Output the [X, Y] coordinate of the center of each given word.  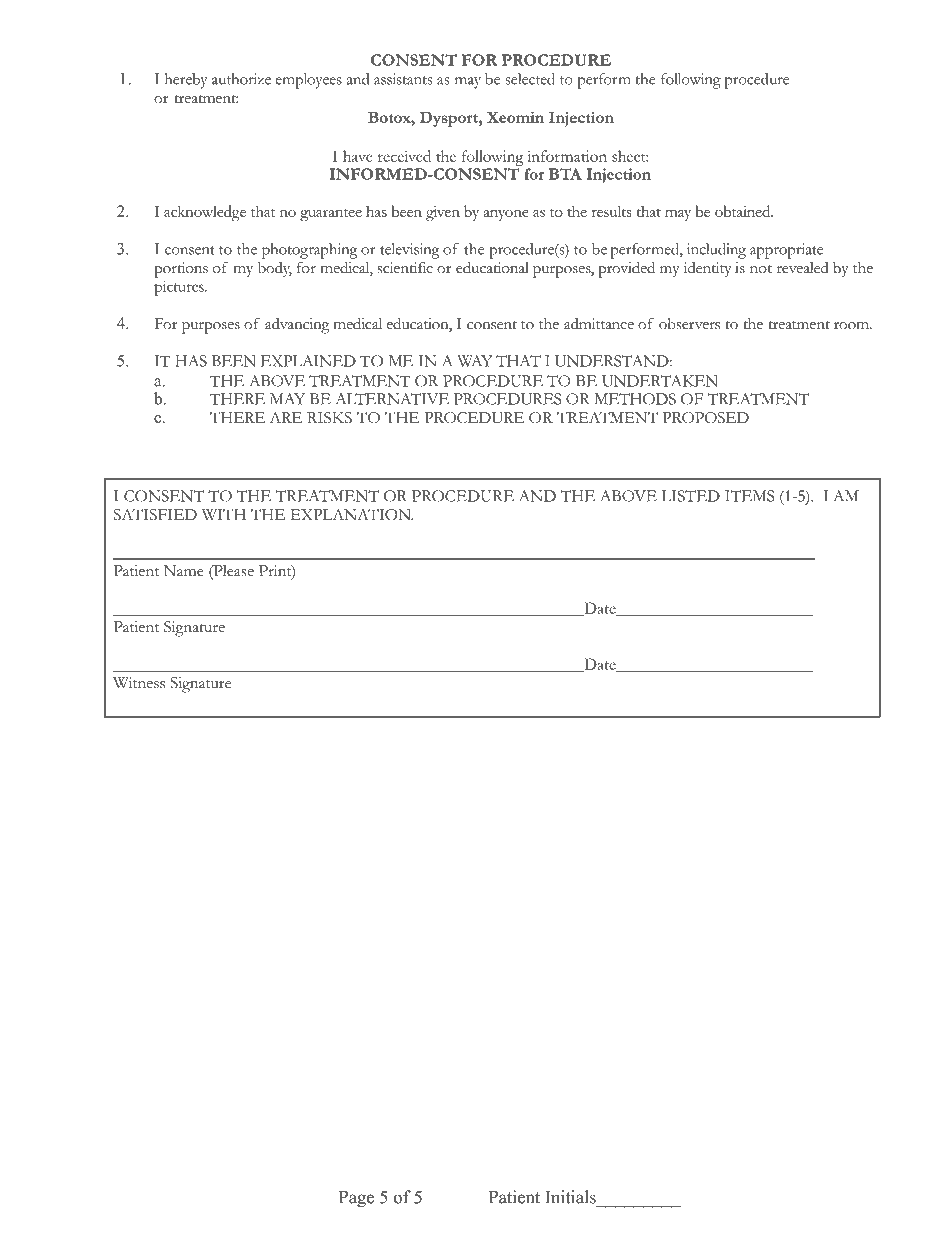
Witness [139, 683]
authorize [241, 79]
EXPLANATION [351, 515]
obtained [744, 211]
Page [356, 1199]
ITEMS [750, 496]
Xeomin [515, 117]
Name [184, 571]
